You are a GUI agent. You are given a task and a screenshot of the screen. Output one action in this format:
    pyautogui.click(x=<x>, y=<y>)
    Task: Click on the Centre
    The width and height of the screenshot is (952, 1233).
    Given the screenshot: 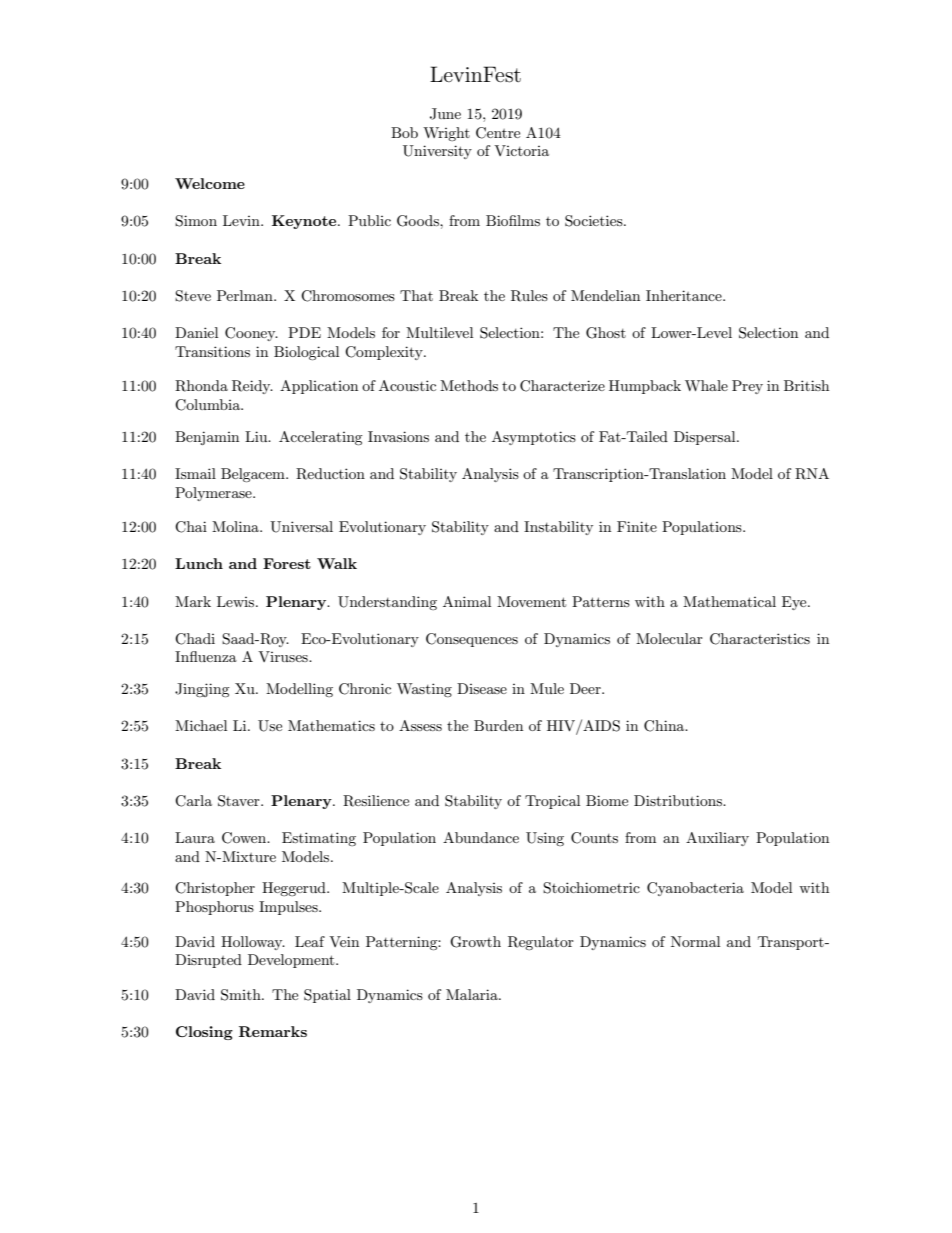 What is the action you would take?
    pyautogui.click(x=498, y=133)
